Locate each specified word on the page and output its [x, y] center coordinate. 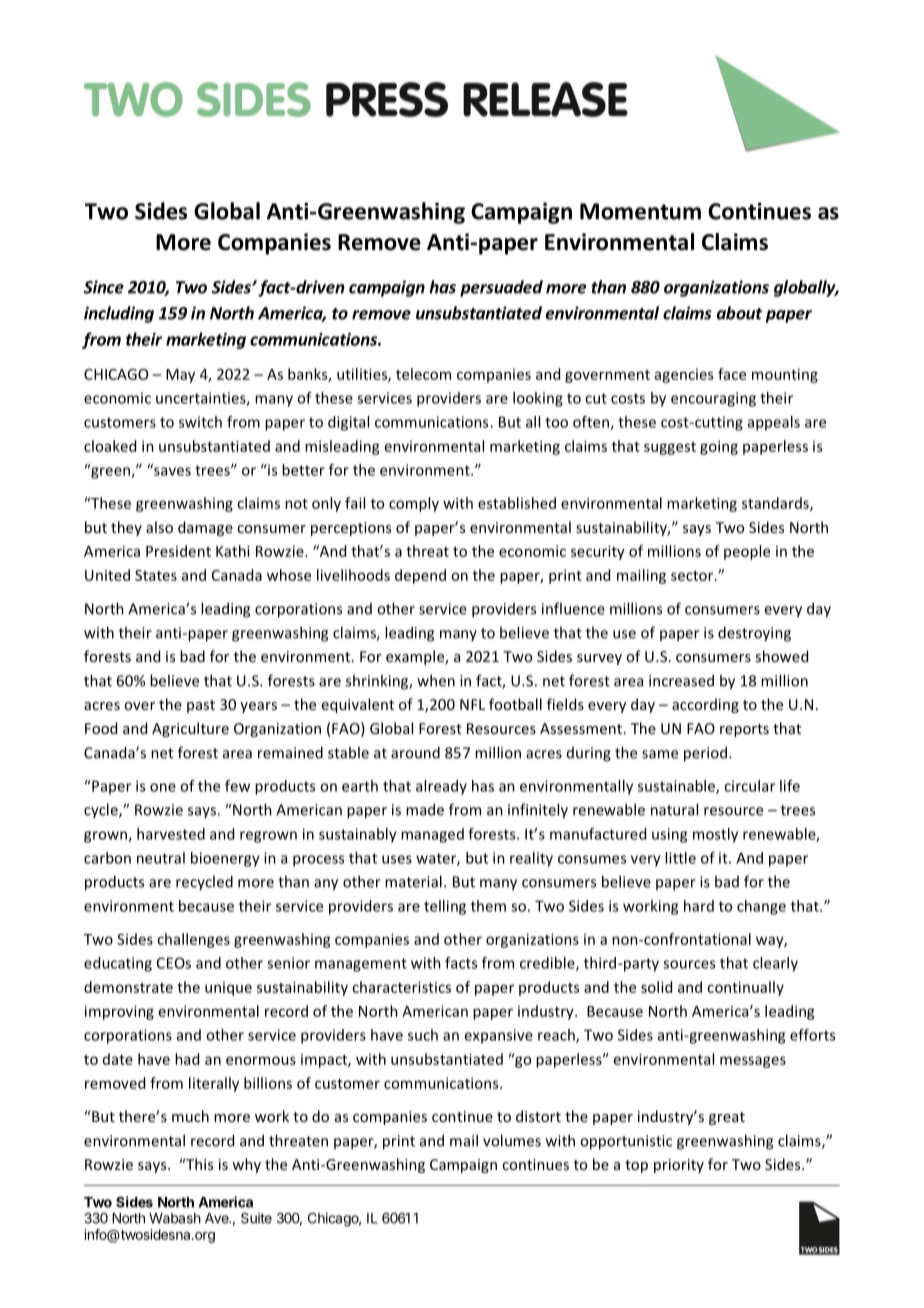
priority [679, 1166]
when [436, 680]
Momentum [640, 211]
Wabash [175, 1218]
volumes [512, 1140]
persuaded [501, 288]
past [201, 706]
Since [104, 287]
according [705, 705]
